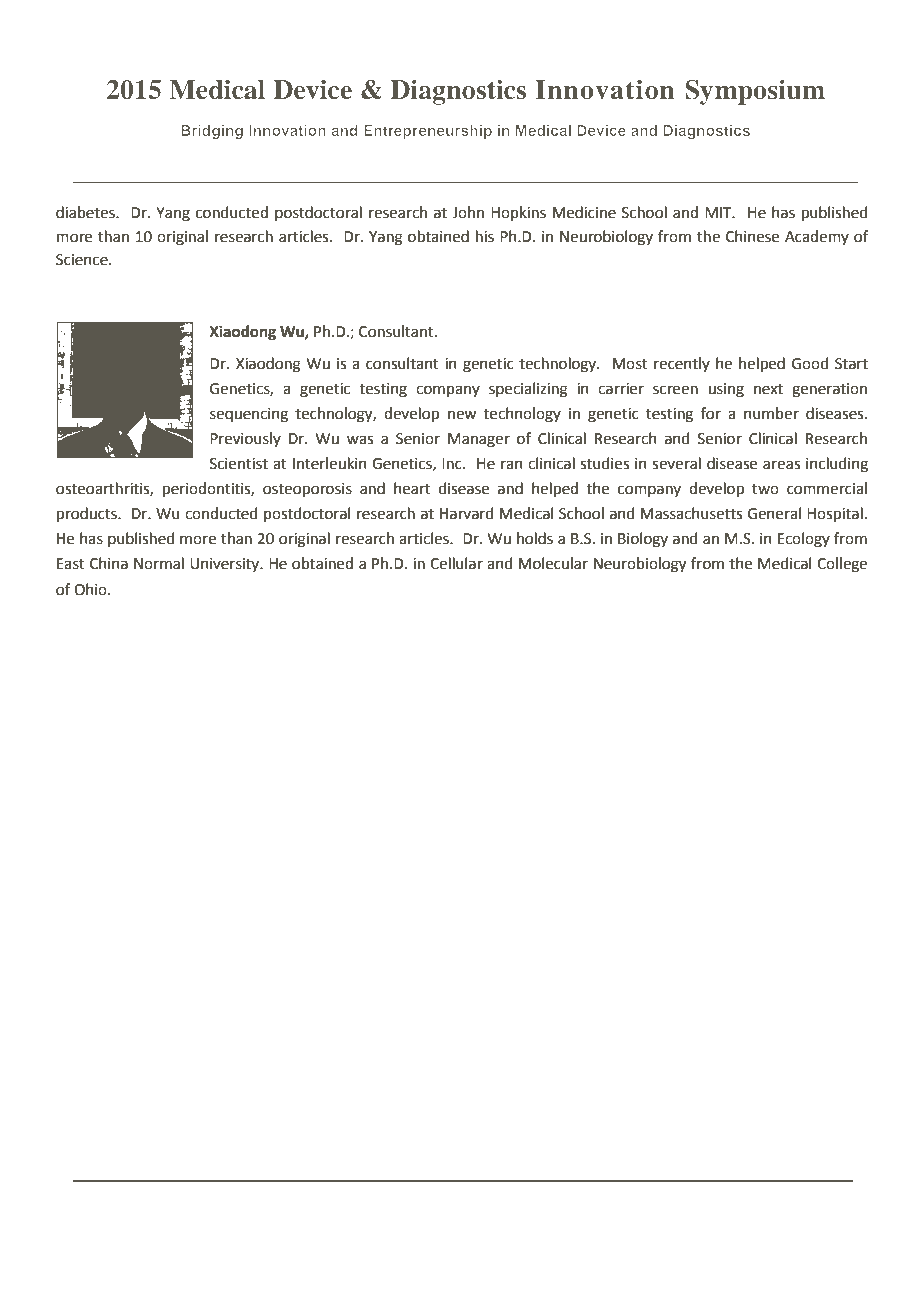 The height and width of the screenshot is (1309, 924). I want to click on specializing, so click(528, 390).
